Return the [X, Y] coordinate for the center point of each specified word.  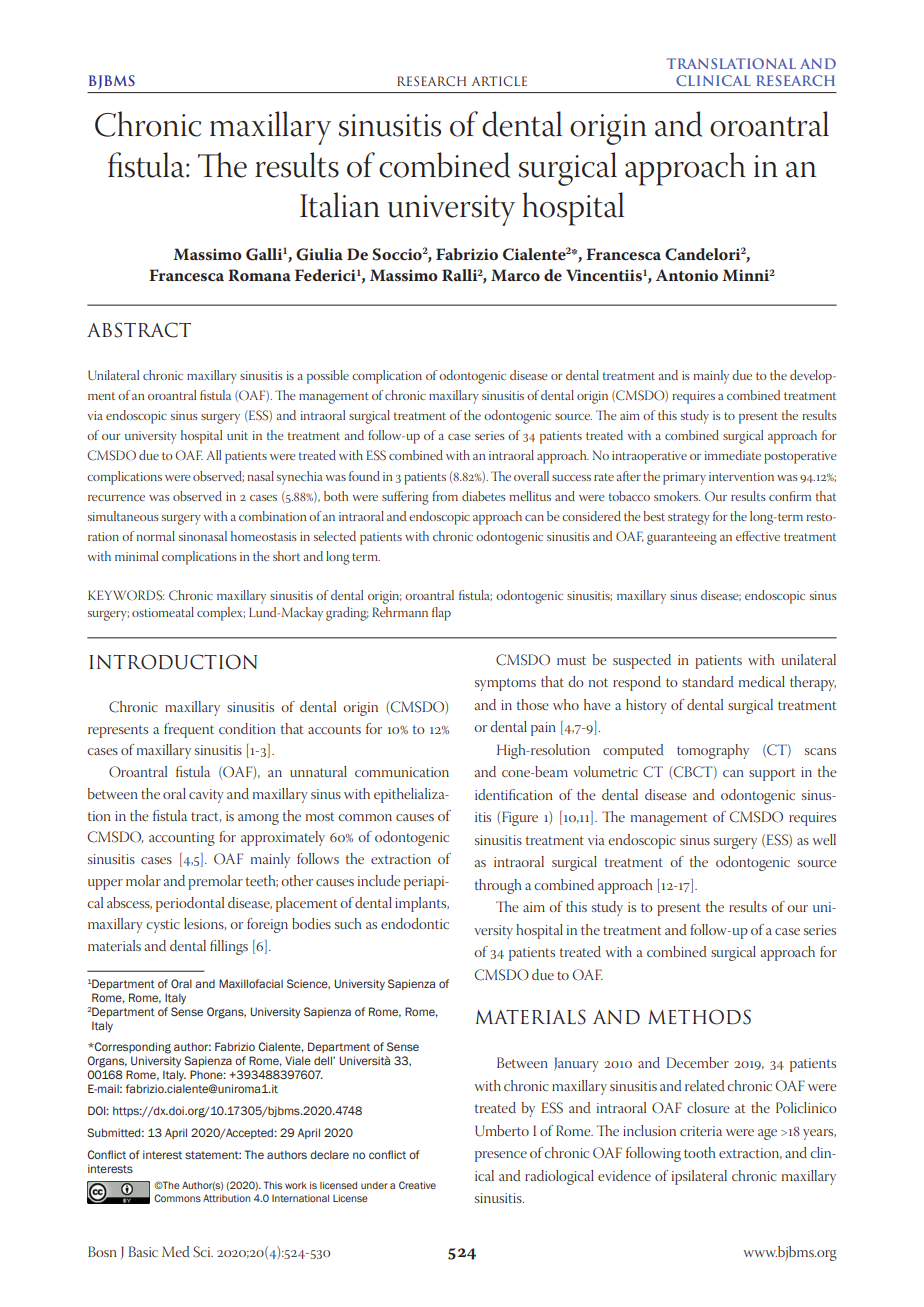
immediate [733, 455]
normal [156, 536]
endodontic [415, 923]
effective [758, 536]
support [772, 774]
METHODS [699, 1017]
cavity [206, 796]
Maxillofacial [251, 983]
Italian [340, 205]
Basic [143, 1251]
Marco [515, 275]
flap [441, 614]
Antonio [687, 275]
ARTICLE [499, 81]
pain [543, 729]
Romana [259, 275]
